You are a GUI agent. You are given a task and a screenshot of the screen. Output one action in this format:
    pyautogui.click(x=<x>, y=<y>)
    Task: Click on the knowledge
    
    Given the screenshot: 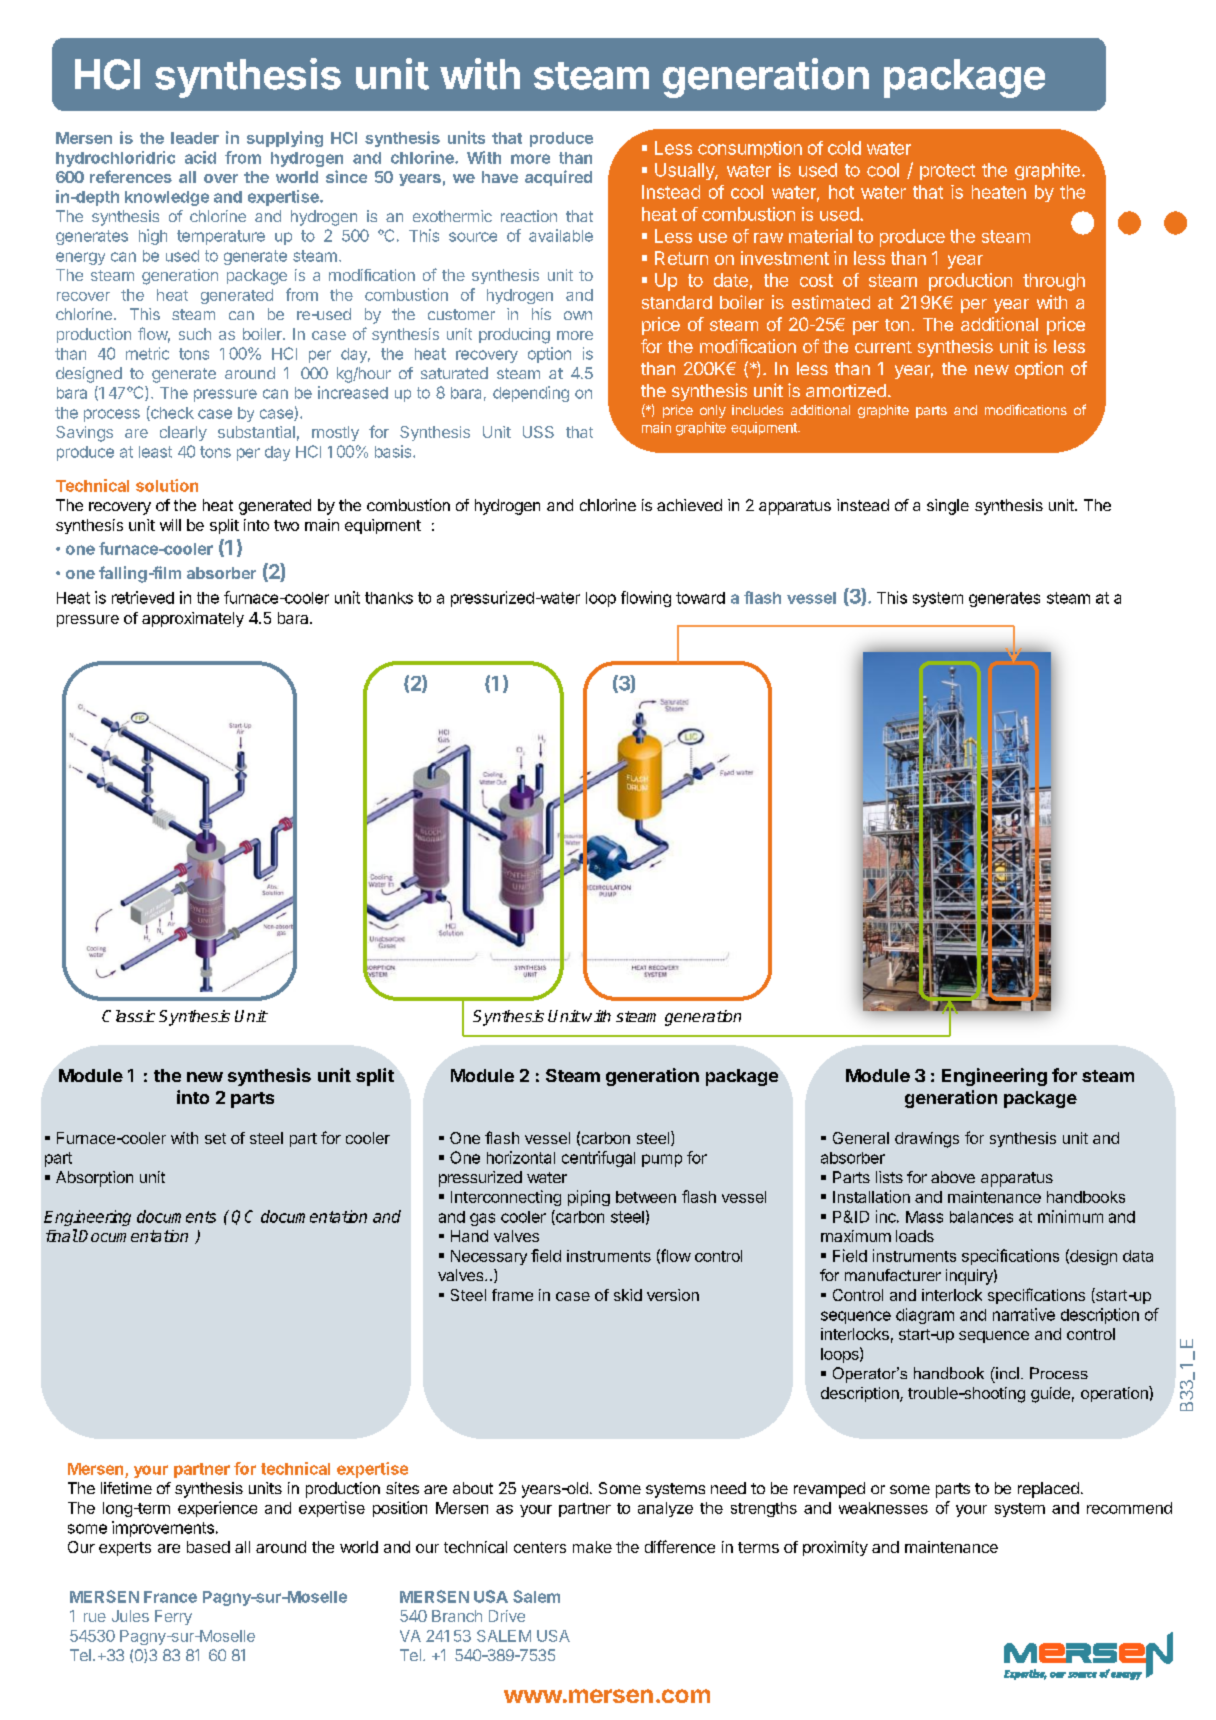 What is the action you would take?
    pyautogui.click(x=167, y=198)
